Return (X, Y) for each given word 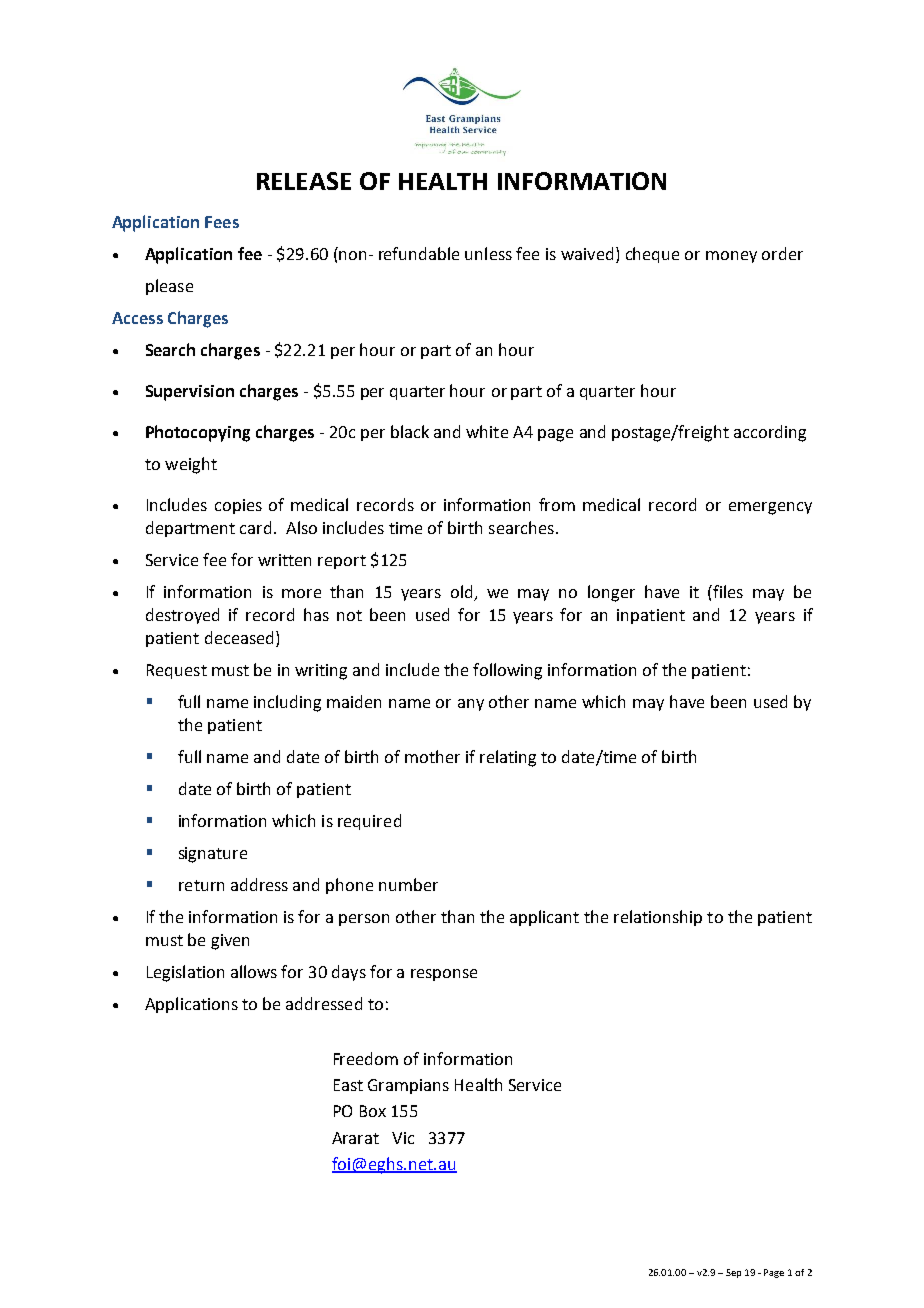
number (408, 884)
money (731, 257)
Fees (222, 222)
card (255, 527)
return (201, 885)
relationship (658, 918)
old (463, 593)
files (727, 591)
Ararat (355, 1138)
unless (488, 253)
